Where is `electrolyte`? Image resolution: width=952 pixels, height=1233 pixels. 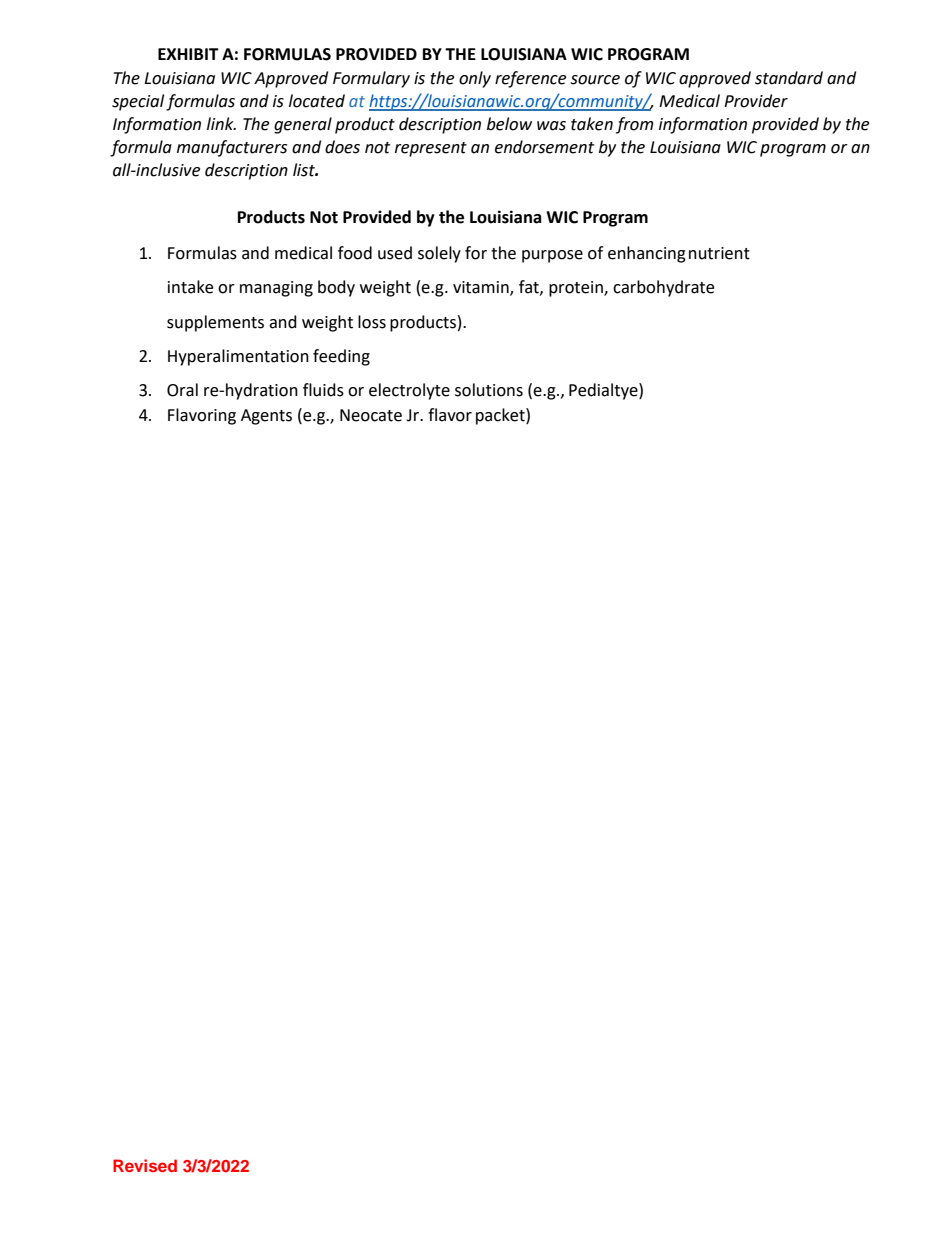 electrolyte is located at coordinates (409, 391).
